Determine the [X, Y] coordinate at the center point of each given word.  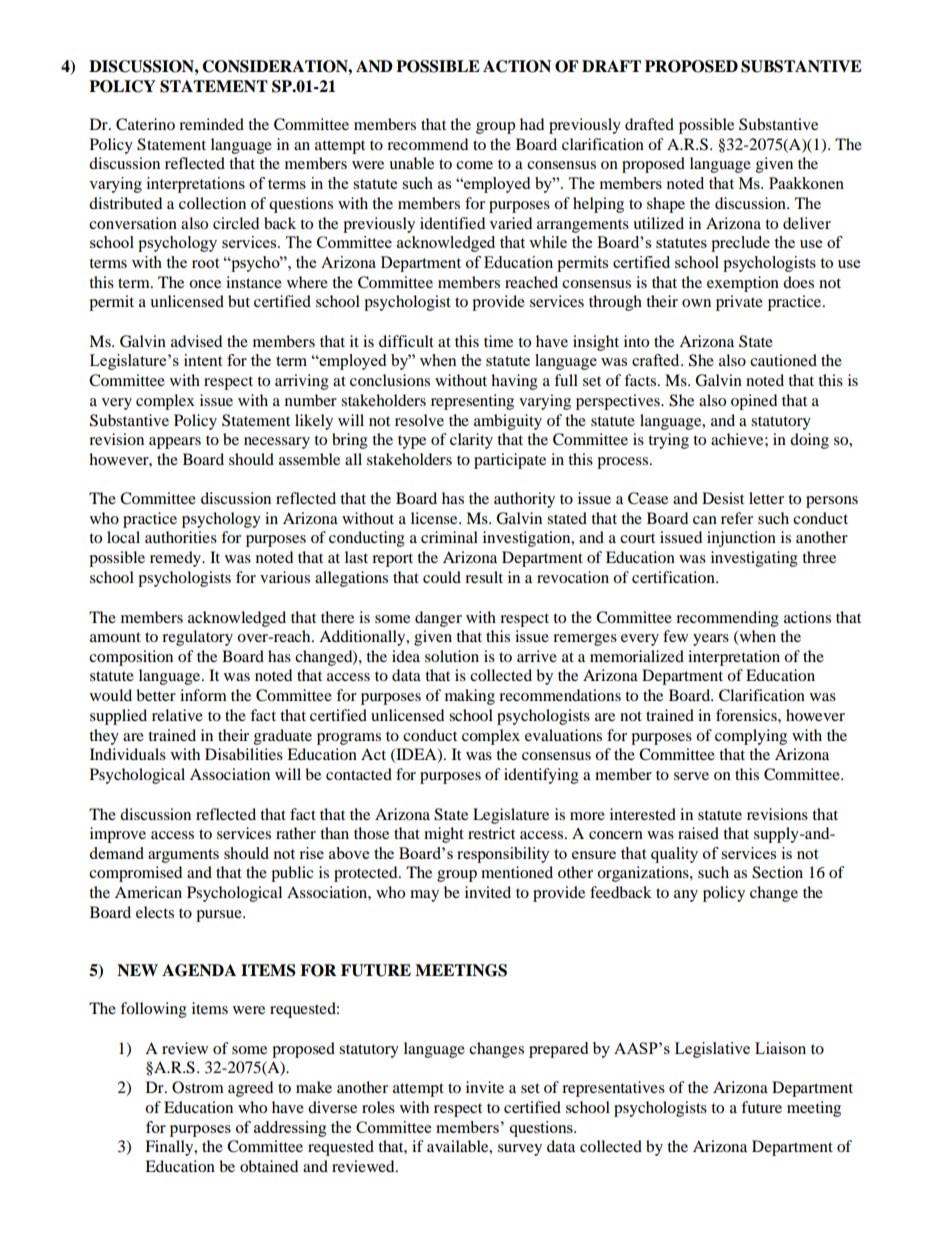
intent [203, 360]
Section [777, 872]
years [711, 640]
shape [666, 205]
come [474, 165]
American [148, 892]
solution [452, 656]
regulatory [197, 638]
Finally [170, 1148]
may [424, 896]
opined [754, 402]
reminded [211, 124]
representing [472, 402]
